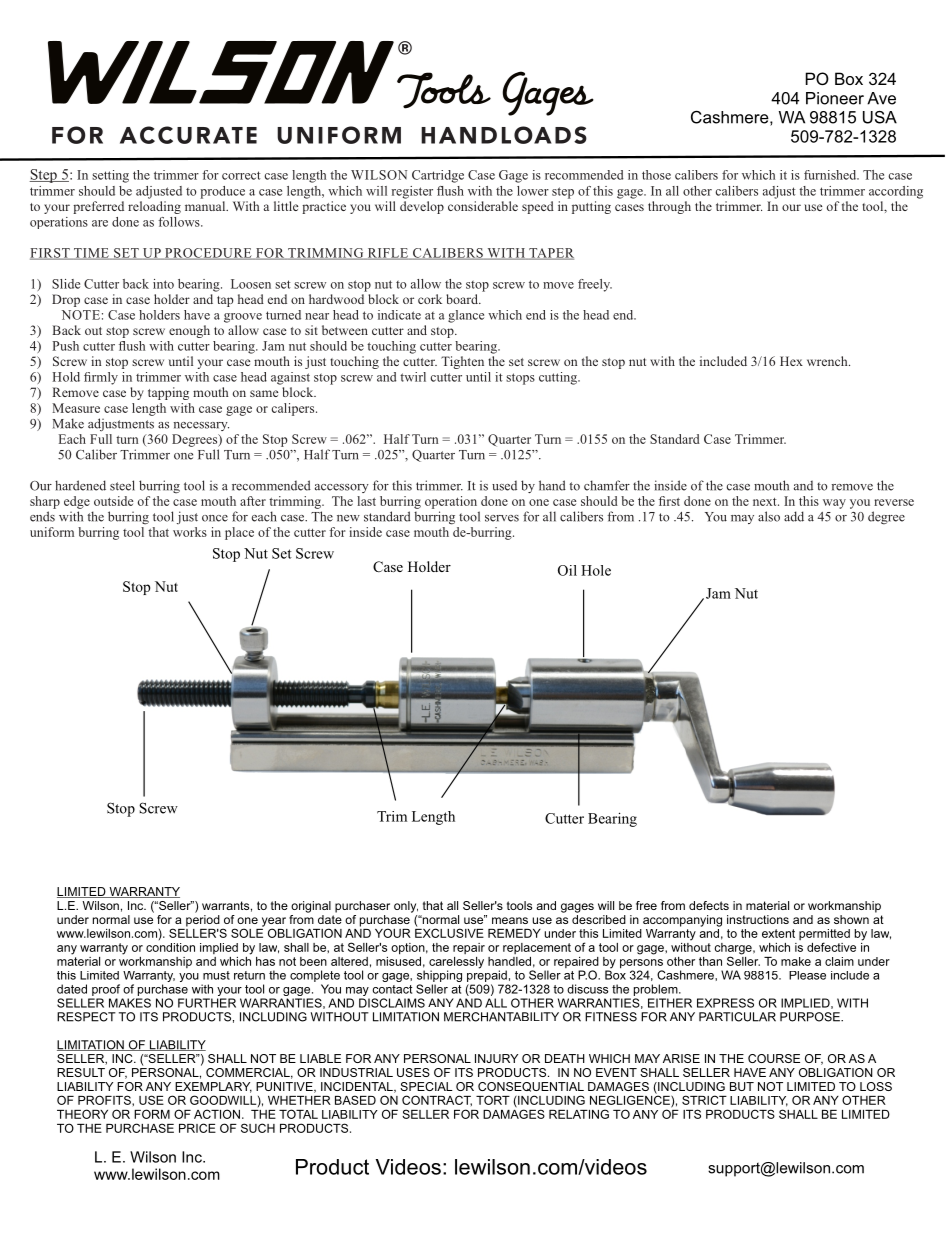 Image resolution: width=952 pixels, height=1233 pixels. What do you see at coordinates (110, 176) in the screenshot?
I see `setting` at bounding box center [110, 176].
